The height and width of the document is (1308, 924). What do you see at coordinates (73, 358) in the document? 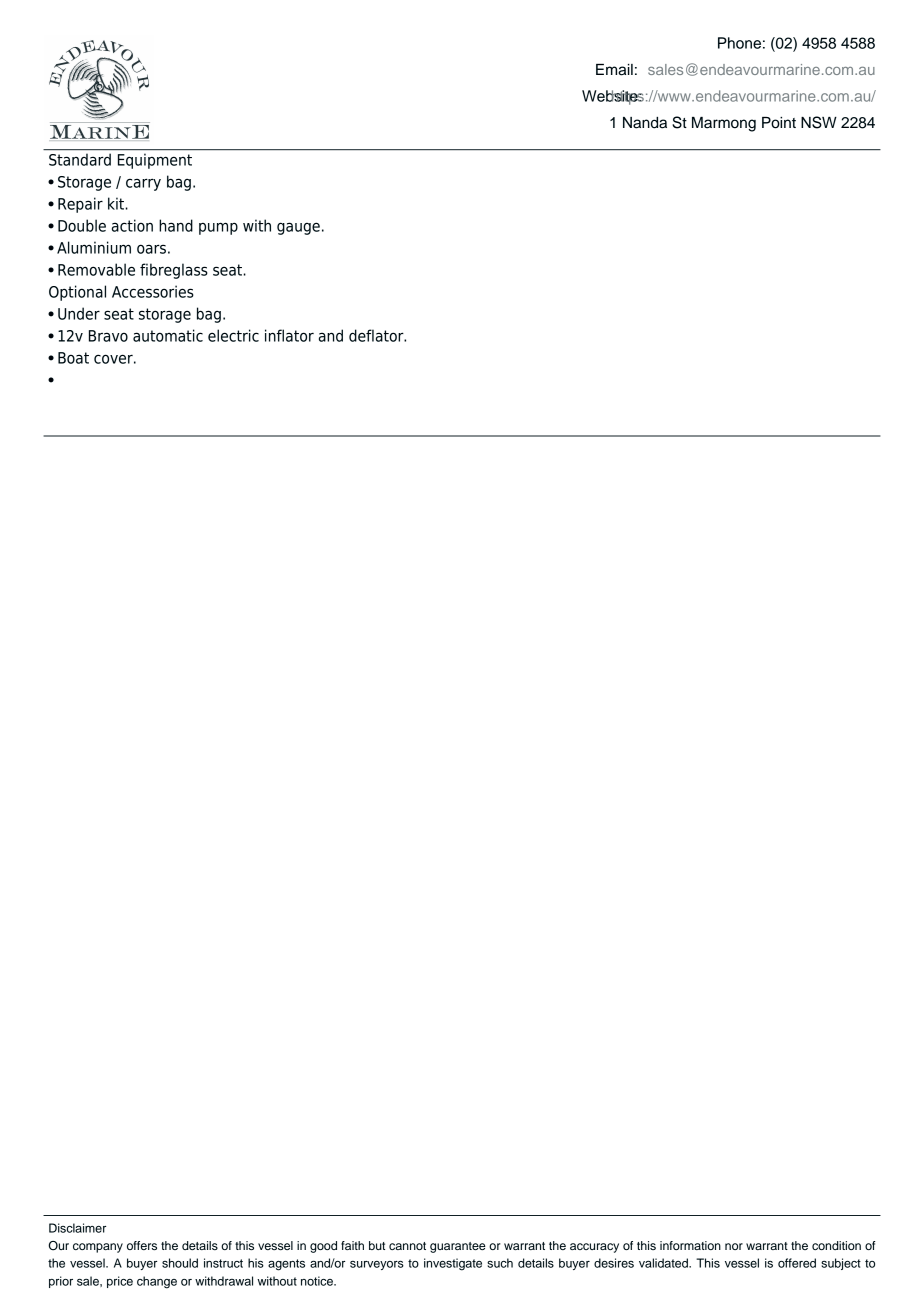
I see `Boat` at bounding box center [73, 358].
